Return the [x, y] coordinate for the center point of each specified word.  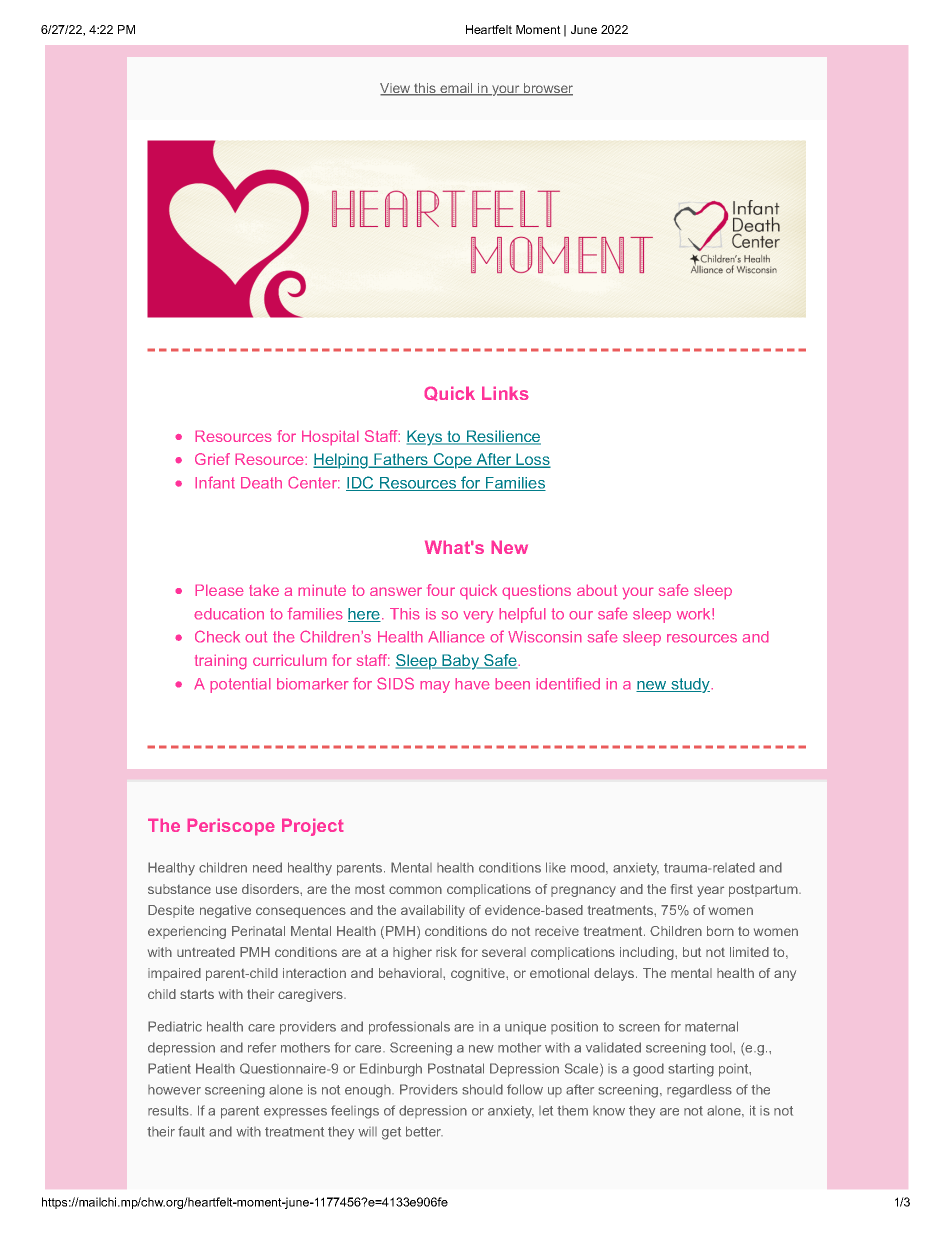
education [229, 614]
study [690, 685]
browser [547, 89]
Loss [532, 460]
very [478, 617]
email [456, 89]
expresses [295, 1113]
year [710, 891]
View [396, 89]
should [482, 1089]
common [415, 890]
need [267, 867]
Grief [212, 459]
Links [505, 393]
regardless [699, 1091]
